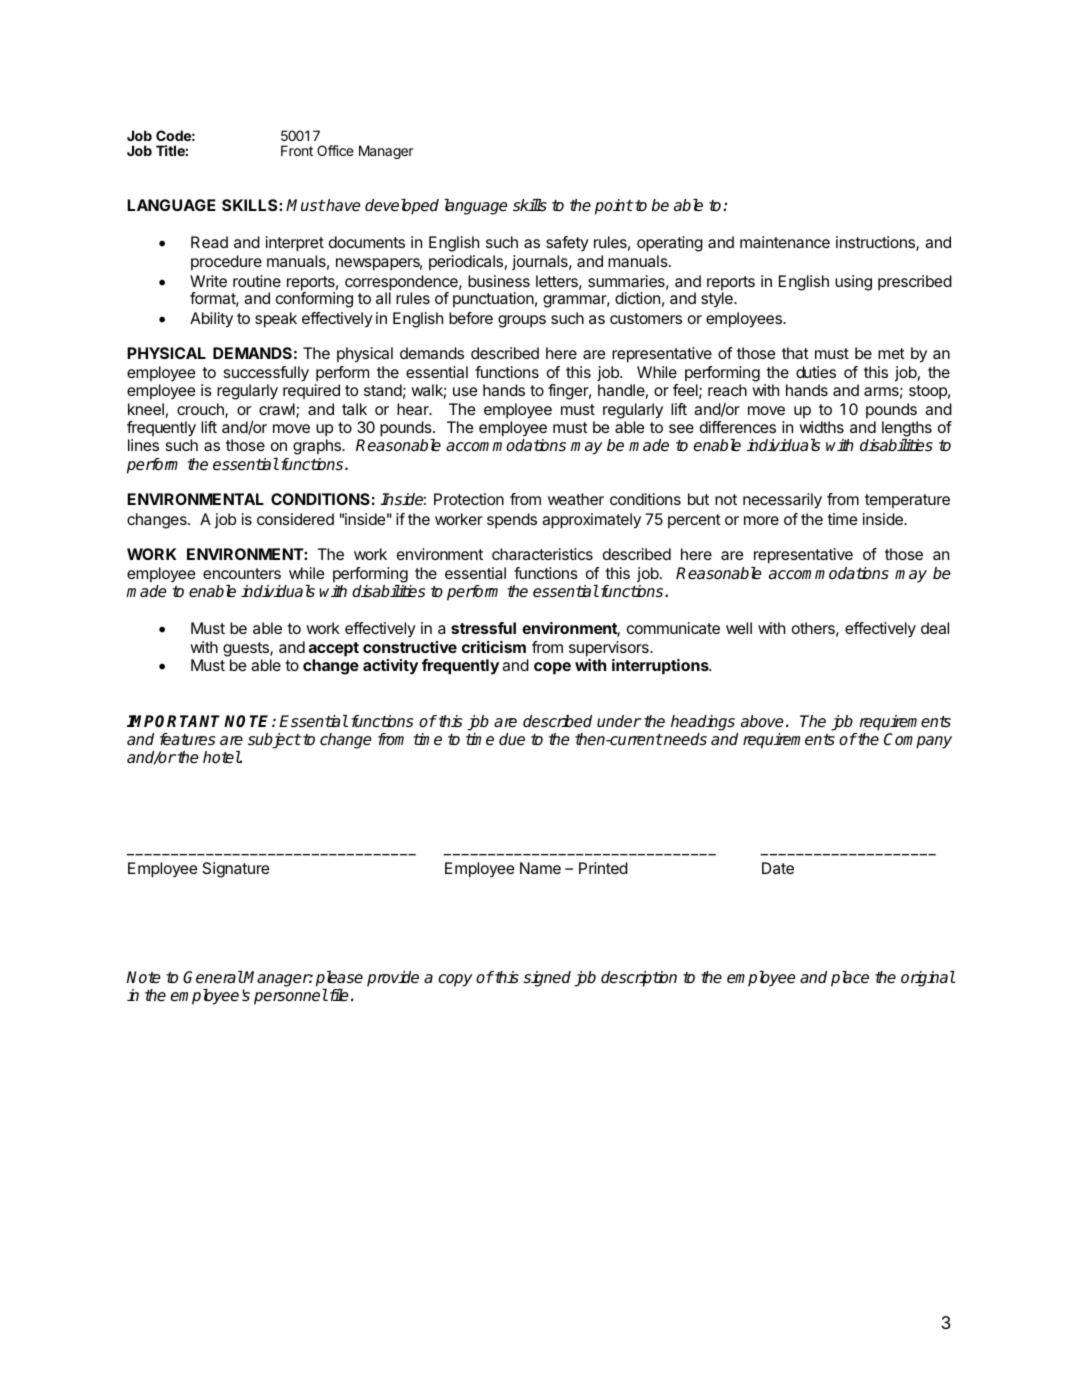  I want to click on point, so click(614, 207).
